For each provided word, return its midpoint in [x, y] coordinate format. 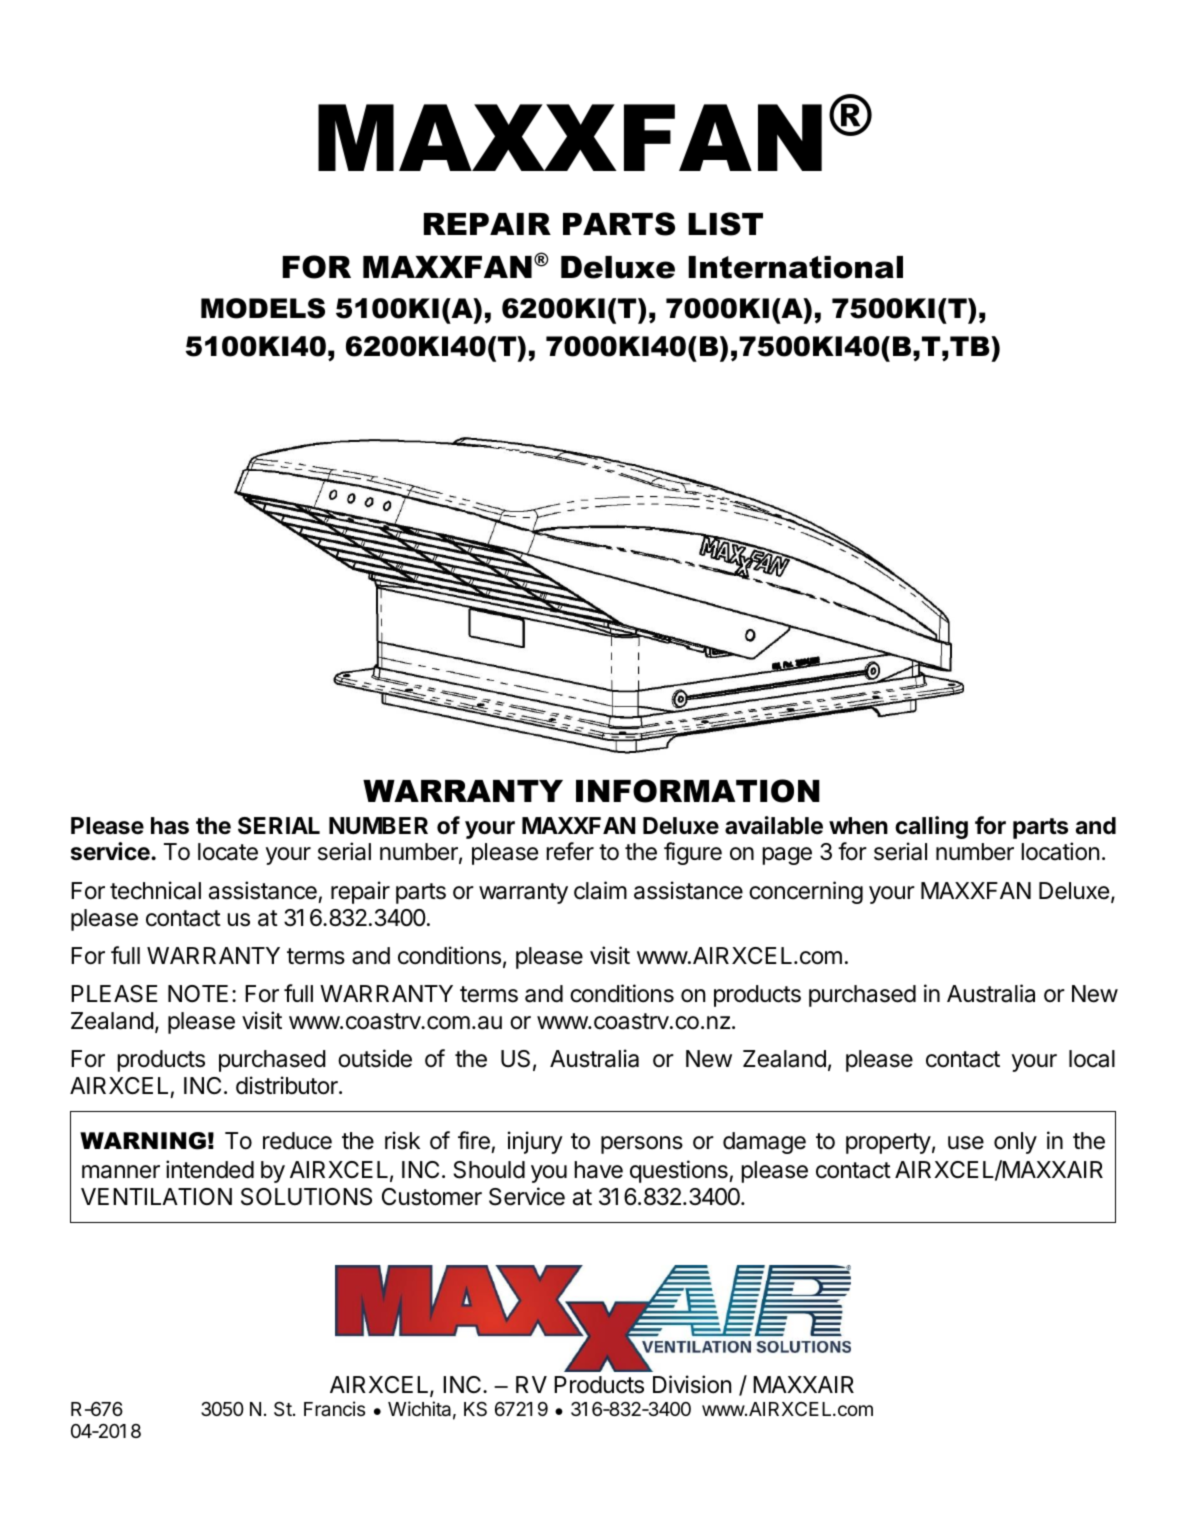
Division [692, 1384]
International [795, 267]
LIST [725, 224]
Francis [334, 1408]
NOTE [198, 993]
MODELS [263, 308]
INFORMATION [698, 791]
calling [931, 827]
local [1092, 1059]
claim [600, 890]
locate [228, 852]
